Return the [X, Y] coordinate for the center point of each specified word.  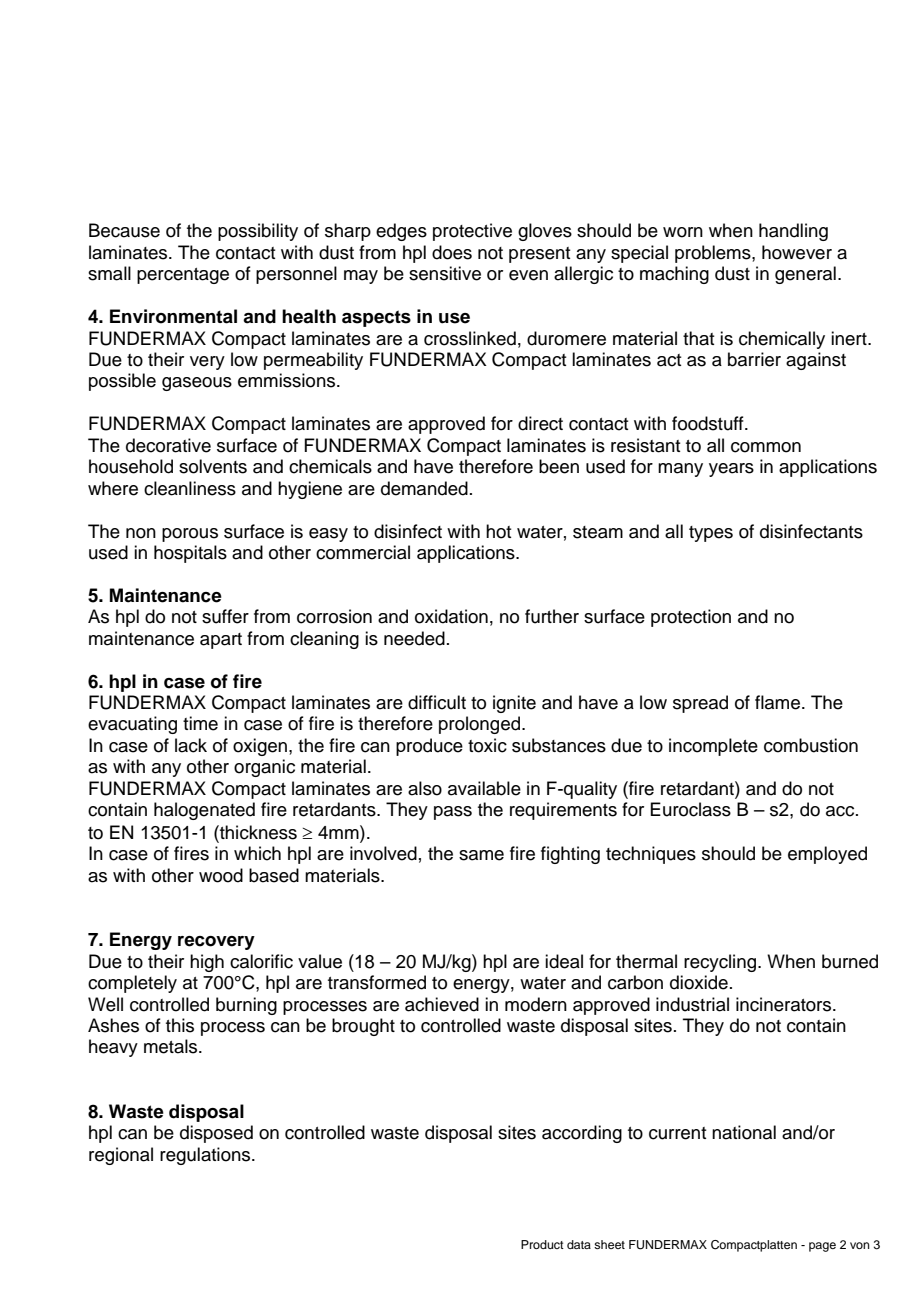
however [797, 252]
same [481, 855]
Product [542, 1244]
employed [827, 855]
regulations [206, 1156]
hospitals [190, 554]
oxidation [451, 616]
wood [221, 875]
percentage [183, 276]
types [711, 534]
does [452, 252]
